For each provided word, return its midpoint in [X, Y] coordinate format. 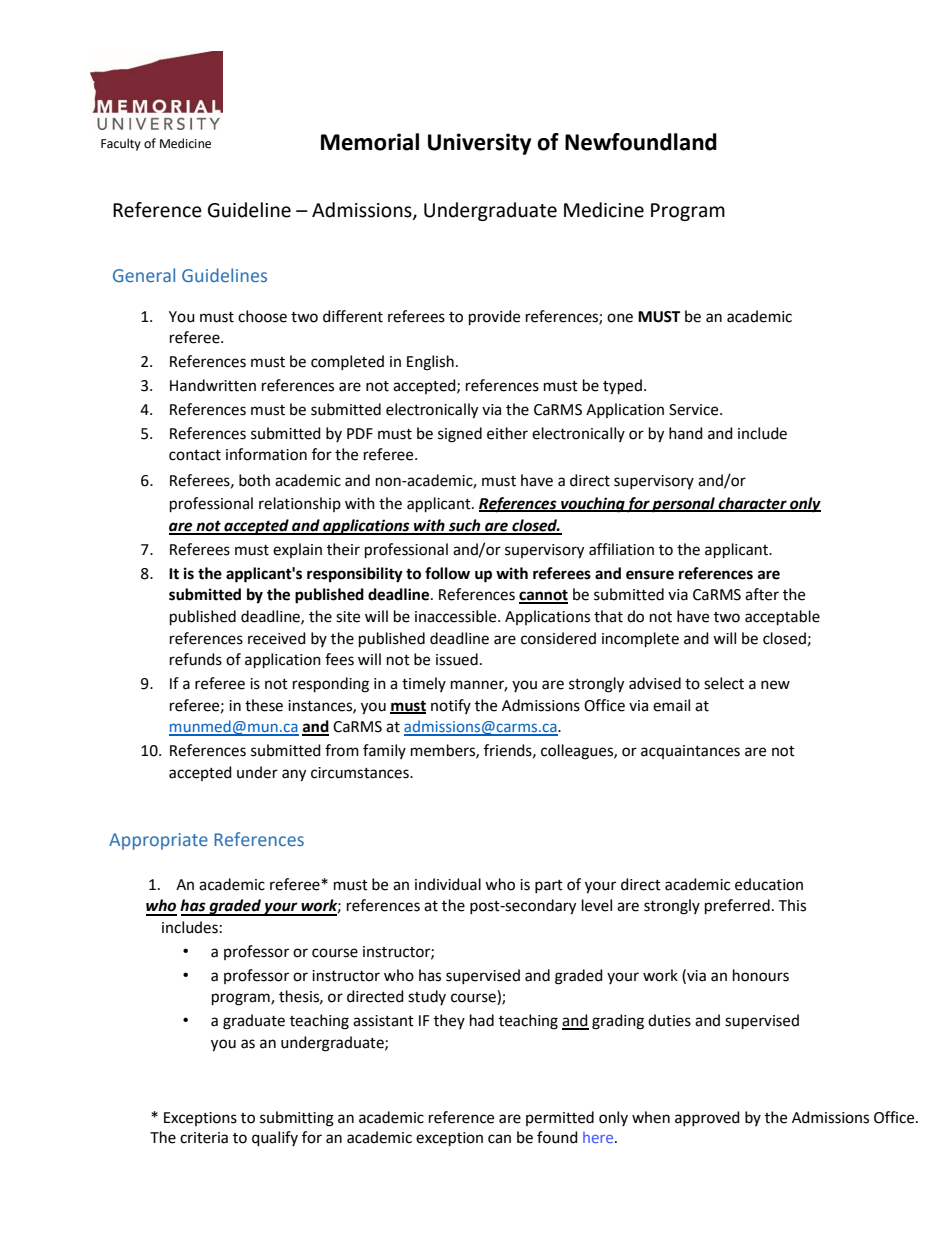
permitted [560, 1118]
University [479, 144]
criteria [204, 1138]
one [620, 318]
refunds [196, 659]
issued [457, 659]
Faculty [121, 144]
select [724, 683]
